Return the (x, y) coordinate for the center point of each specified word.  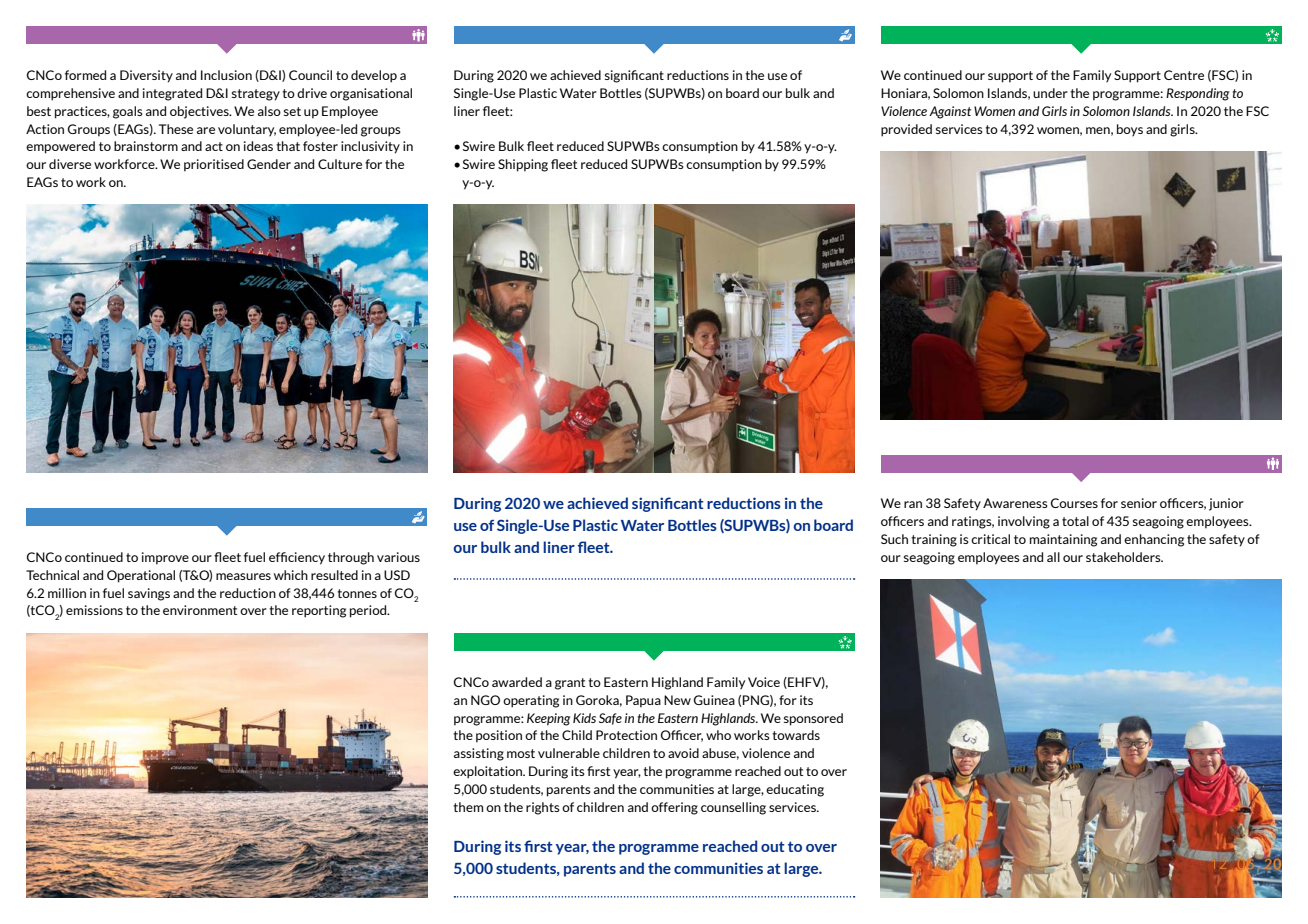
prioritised (214, 165)
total (1075, 521)
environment (200, 610)
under (1050, 93)
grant (570, 684)
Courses (1074, 503)
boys (1130, 130)
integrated (172, 94)
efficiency (297, 558)
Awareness (1015, 503)
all (1053, 557)
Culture (340, 164)
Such (894, 539)
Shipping (523, 165)
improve (165, 558)
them (468, 807)
